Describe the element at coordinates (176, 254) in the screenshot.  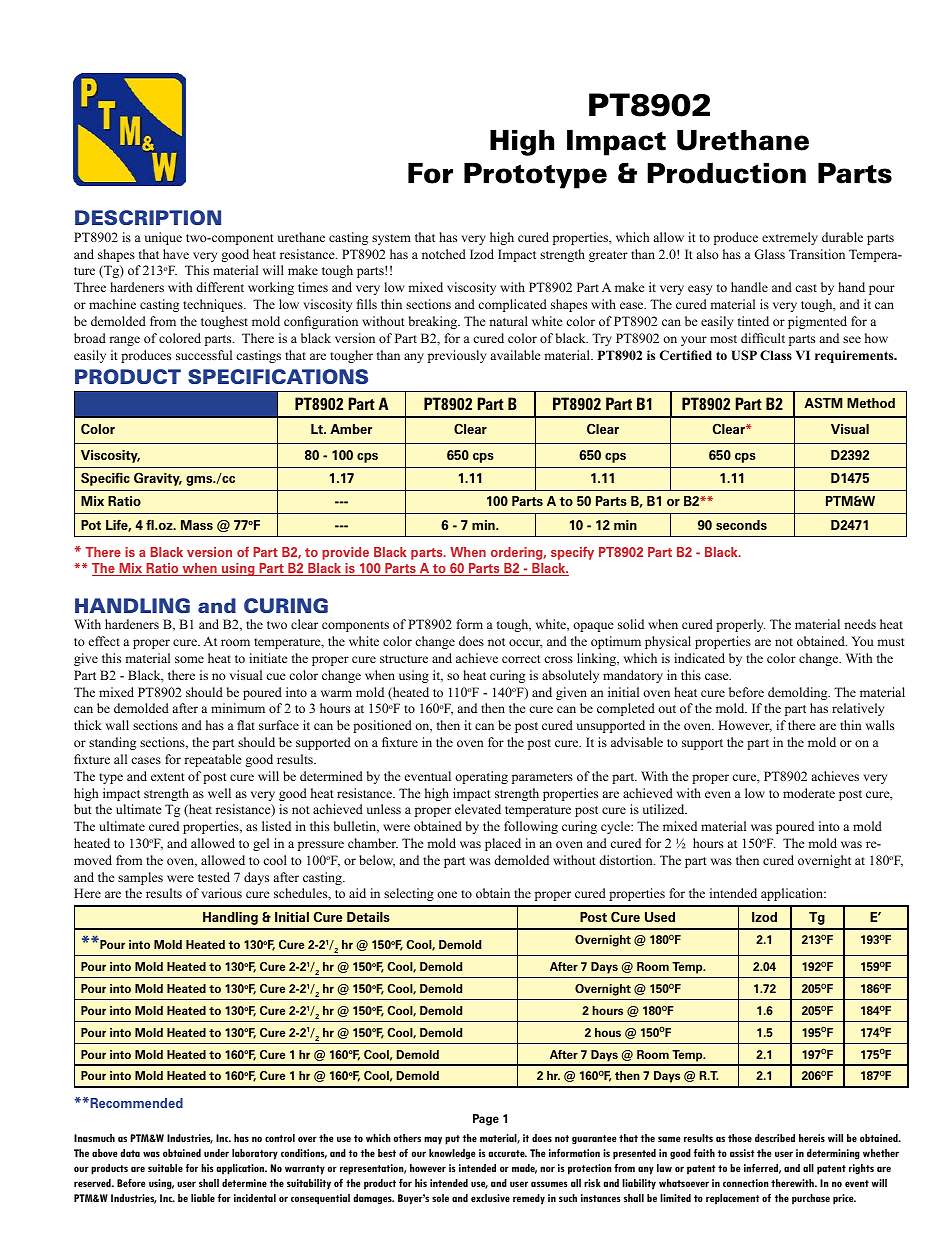
I see `have` at that location.
